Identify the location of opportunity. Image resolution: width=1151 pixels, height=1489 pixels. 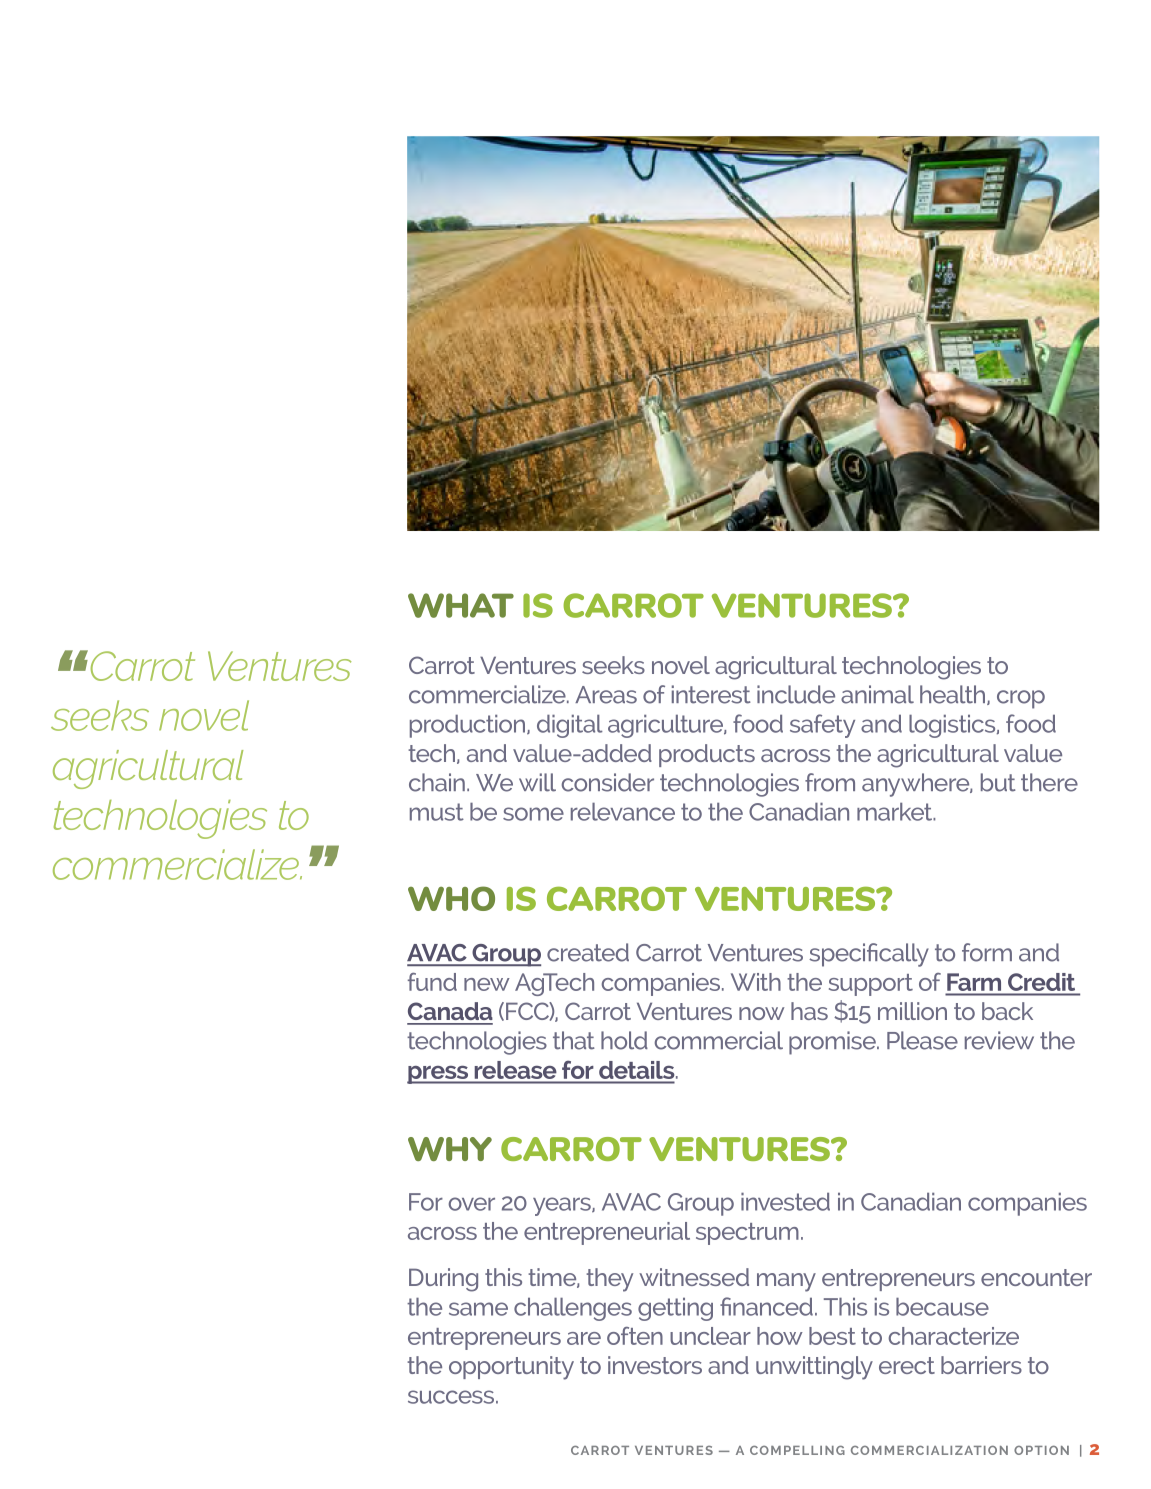
(511, 1368).
